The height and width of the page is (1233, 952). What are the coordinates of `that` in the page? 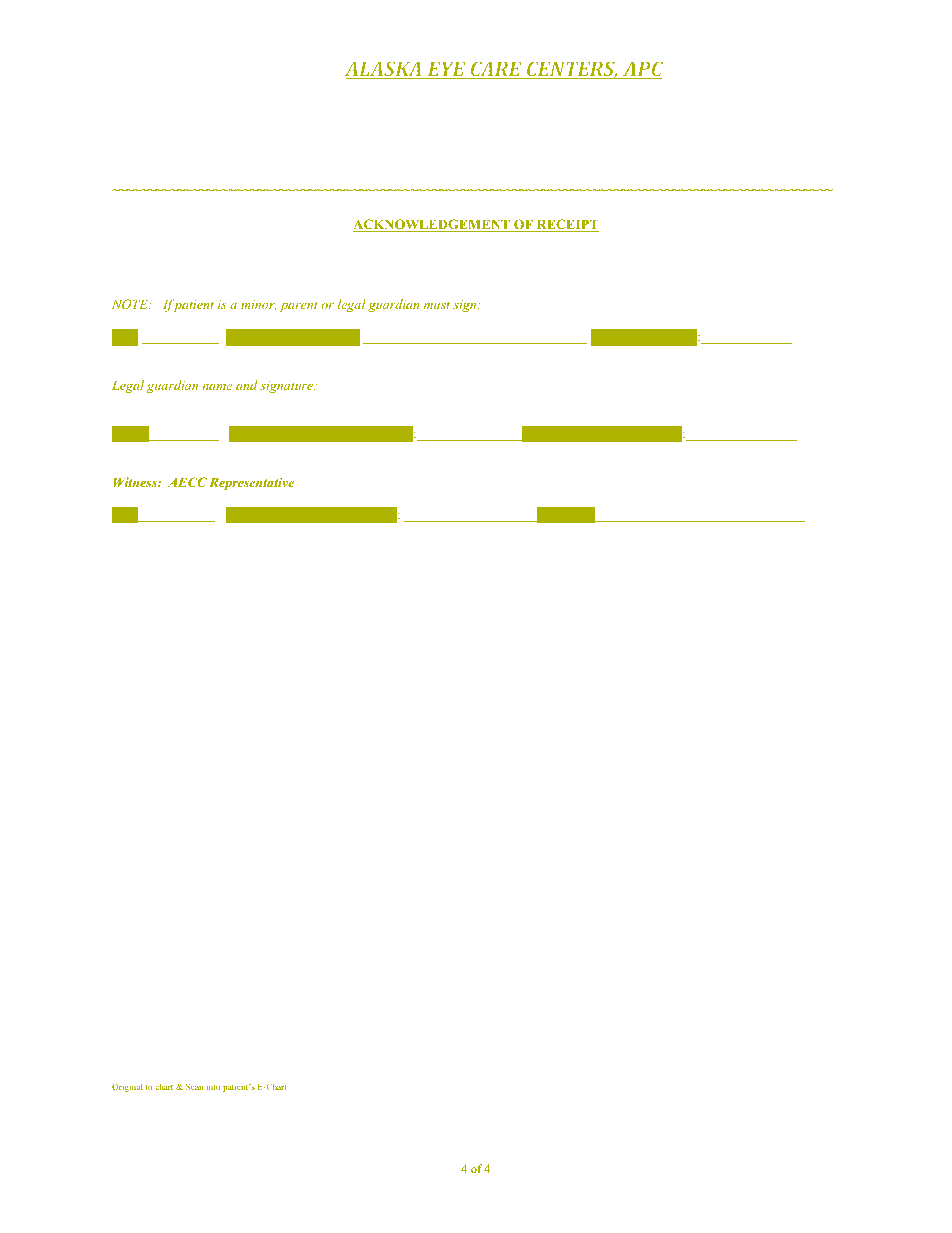 It's located at (211, 256).
